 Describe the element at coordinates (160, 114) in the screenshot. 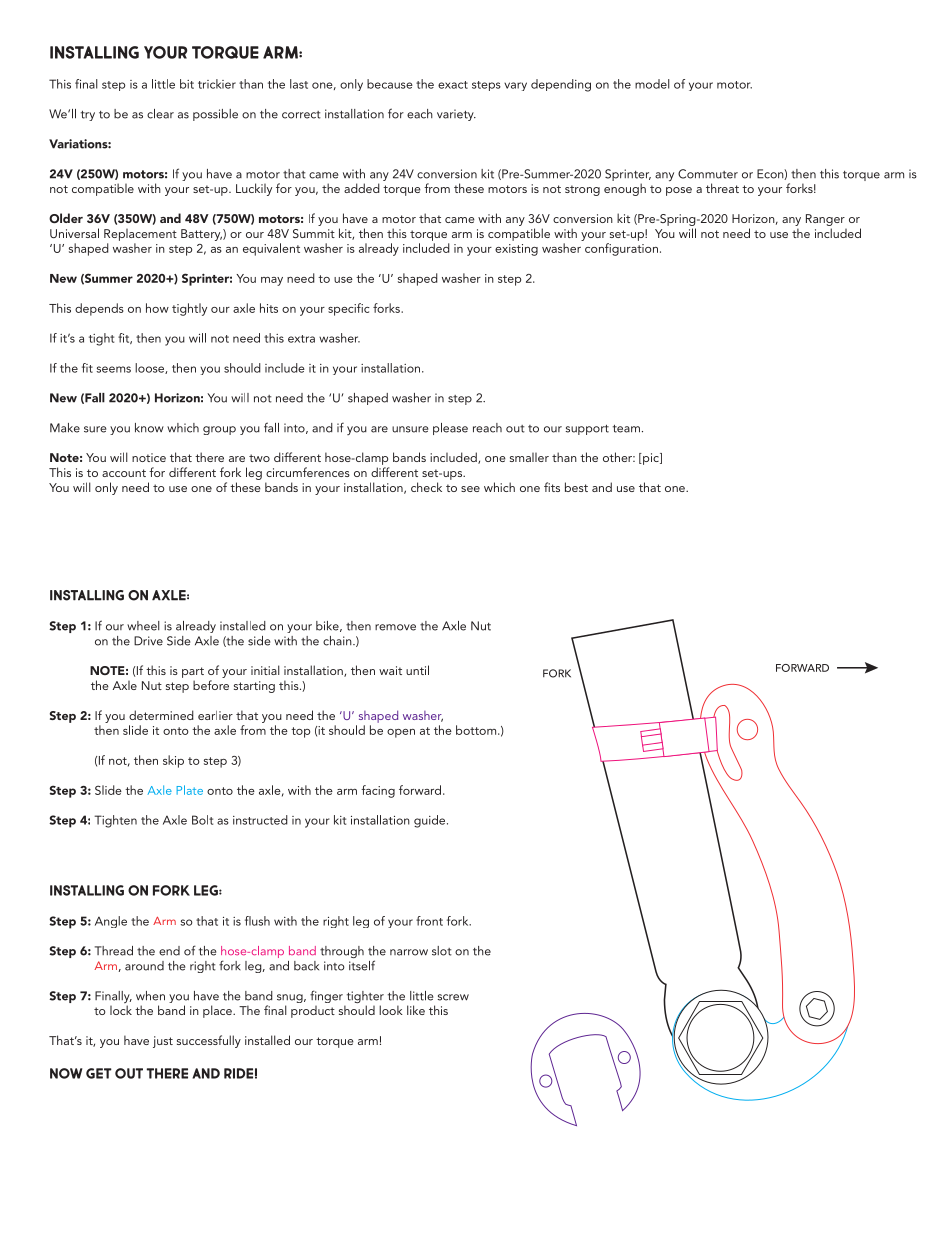

I see `clear` at that location.
